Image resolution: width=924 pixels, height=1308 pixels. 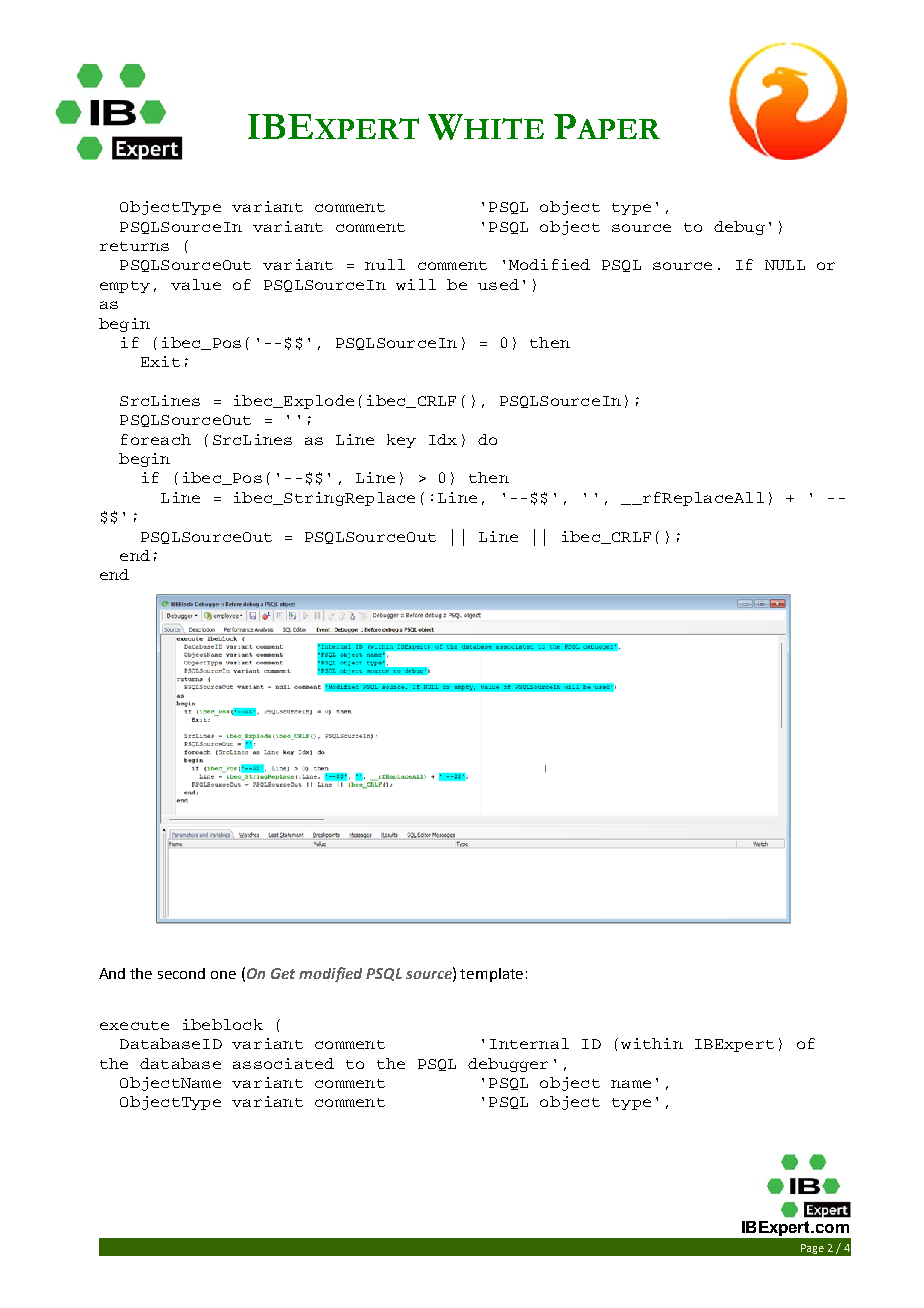 I want to click on value, so click(x=196, y=284).
